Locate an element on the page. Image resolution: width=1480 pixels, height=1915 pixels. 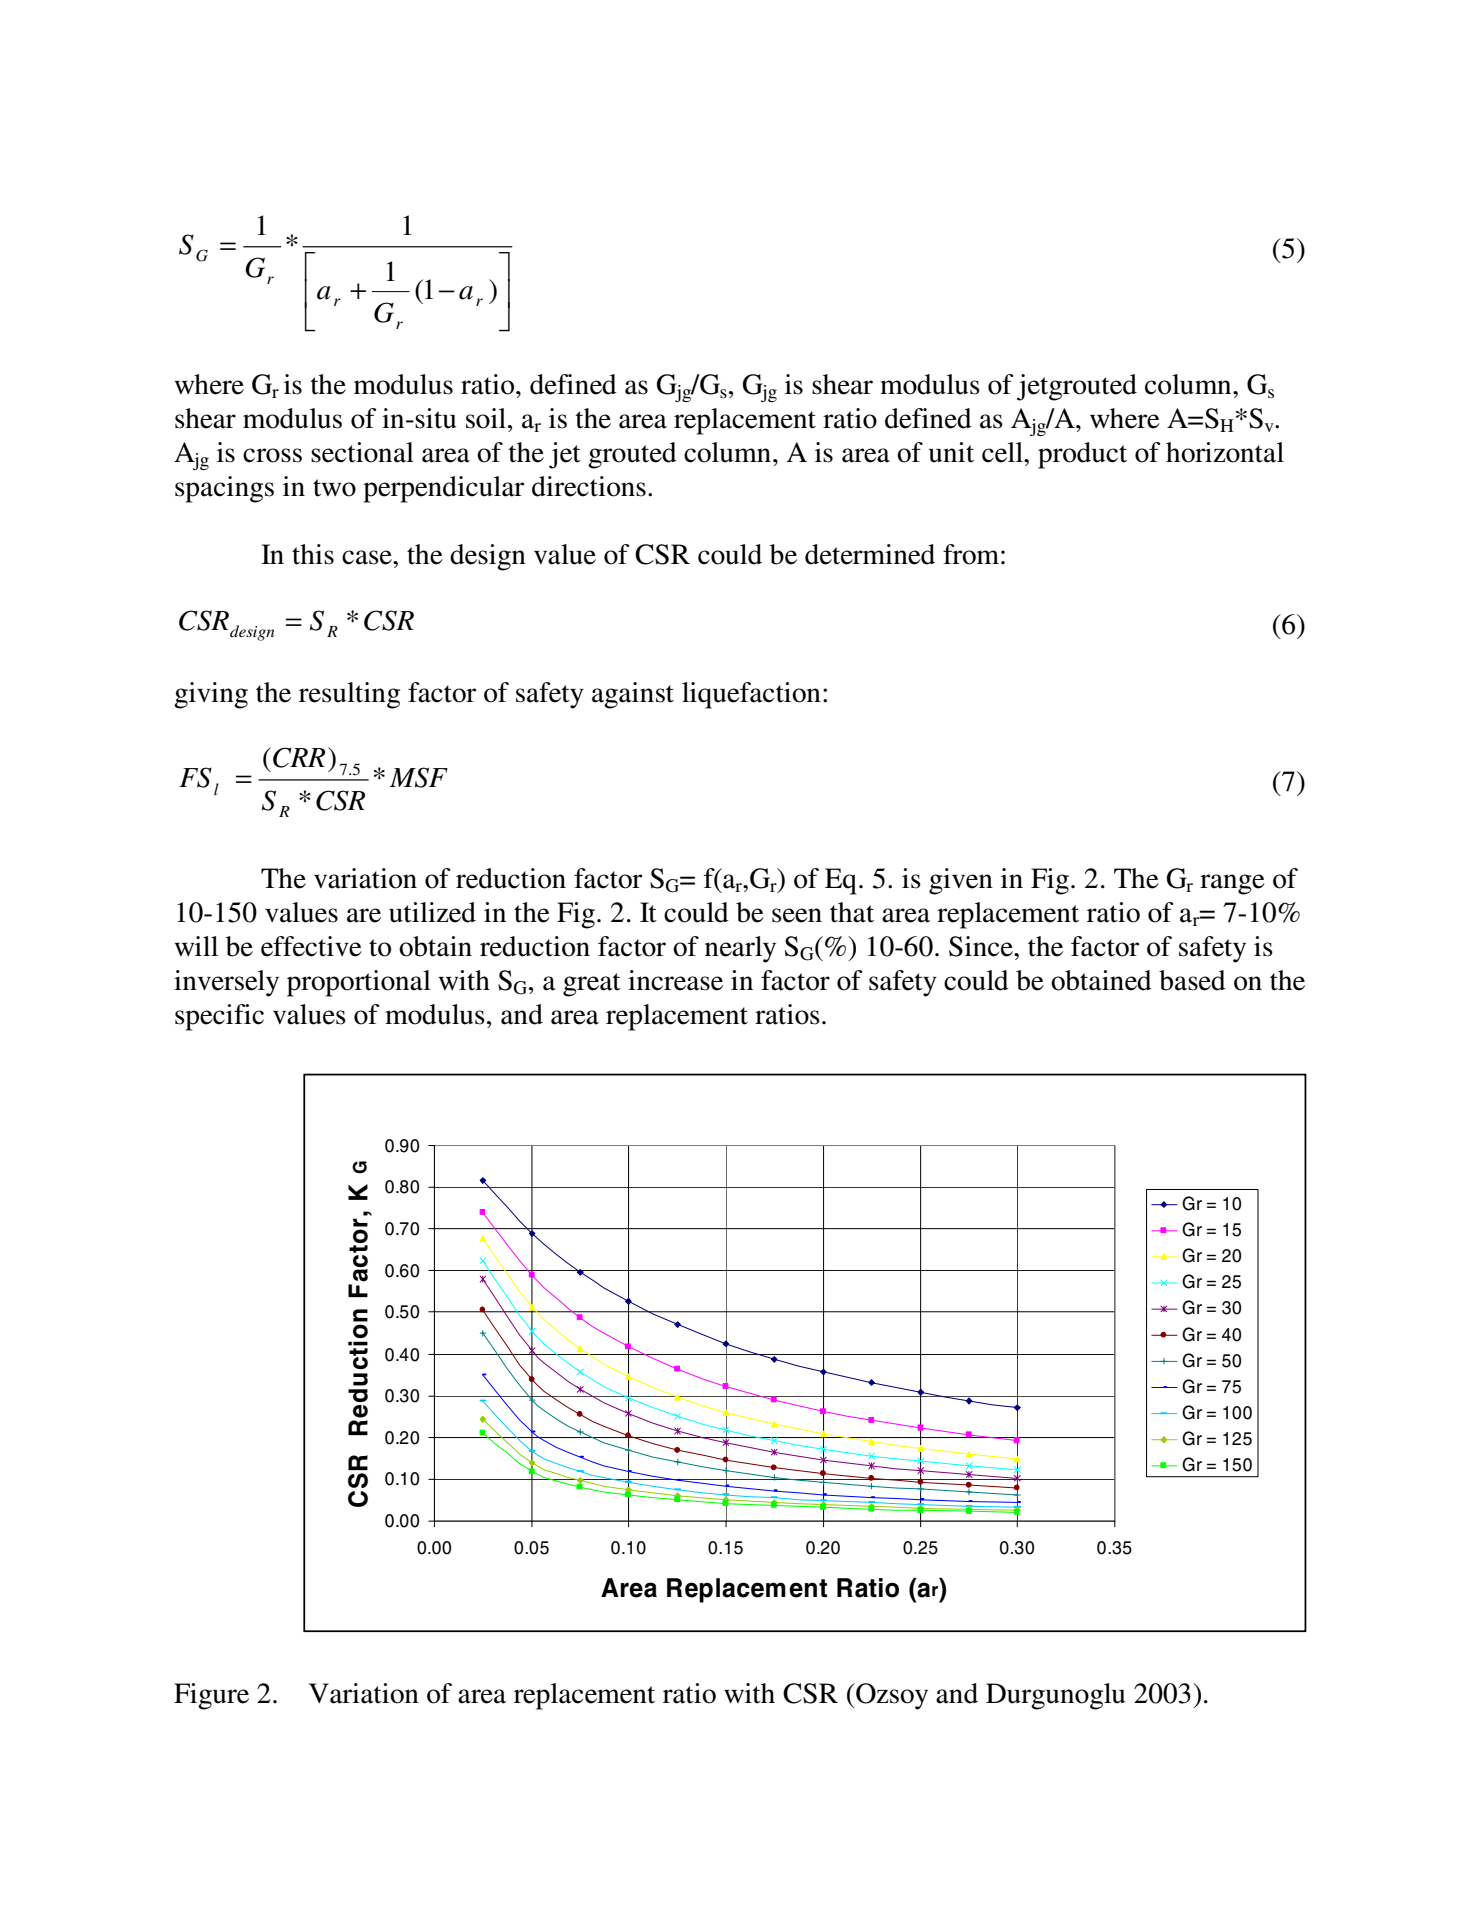
specific is located at coordinates (219, 1017).
